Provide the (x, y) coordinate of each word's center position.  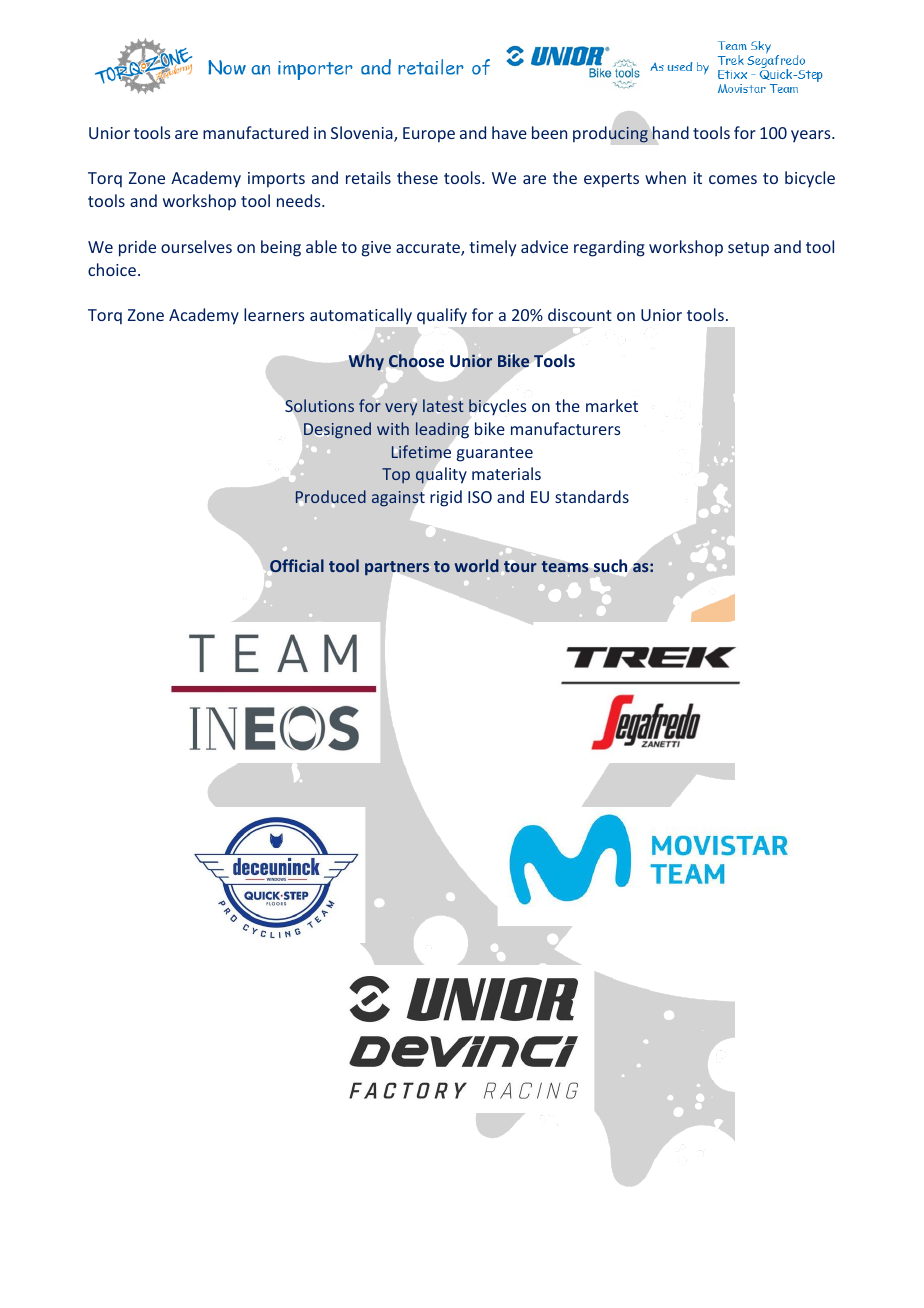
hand (670, 133)
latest (443, 405)
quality (441, 475)
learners (274, 314)
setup (748, 249)
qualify (442, 316)
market (612, 405)
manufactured (255, 132)
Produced (331, 496)
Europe (429, 135)
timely (492, 248)
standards (592, 496)
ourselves (196, 246)
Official (297, 565)
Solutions (319, 405)
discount (580, 314)
